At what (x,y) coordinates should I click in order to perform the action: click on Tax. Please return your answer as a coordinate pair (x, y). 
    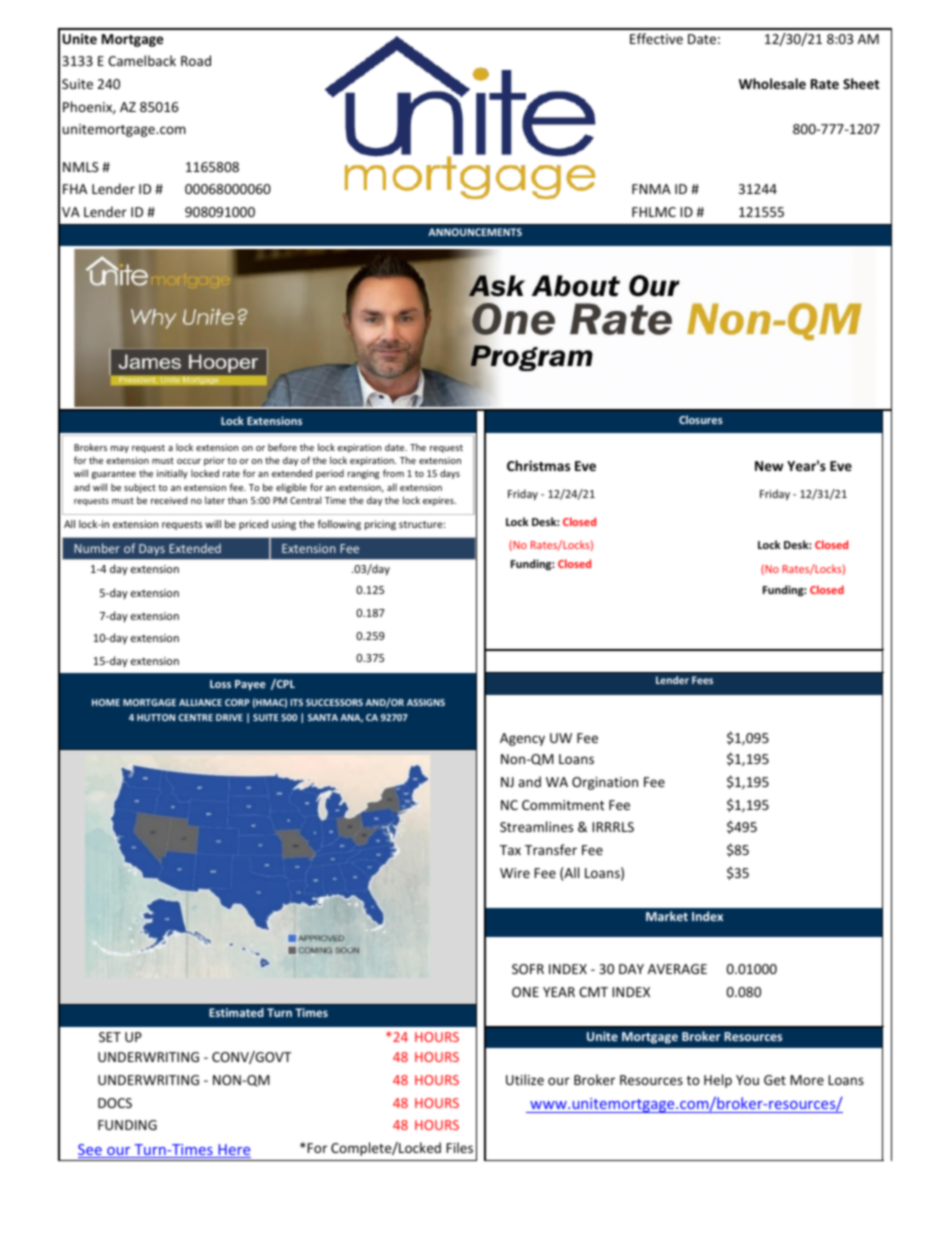
    Looking at the image, I should click on (510, 850).
